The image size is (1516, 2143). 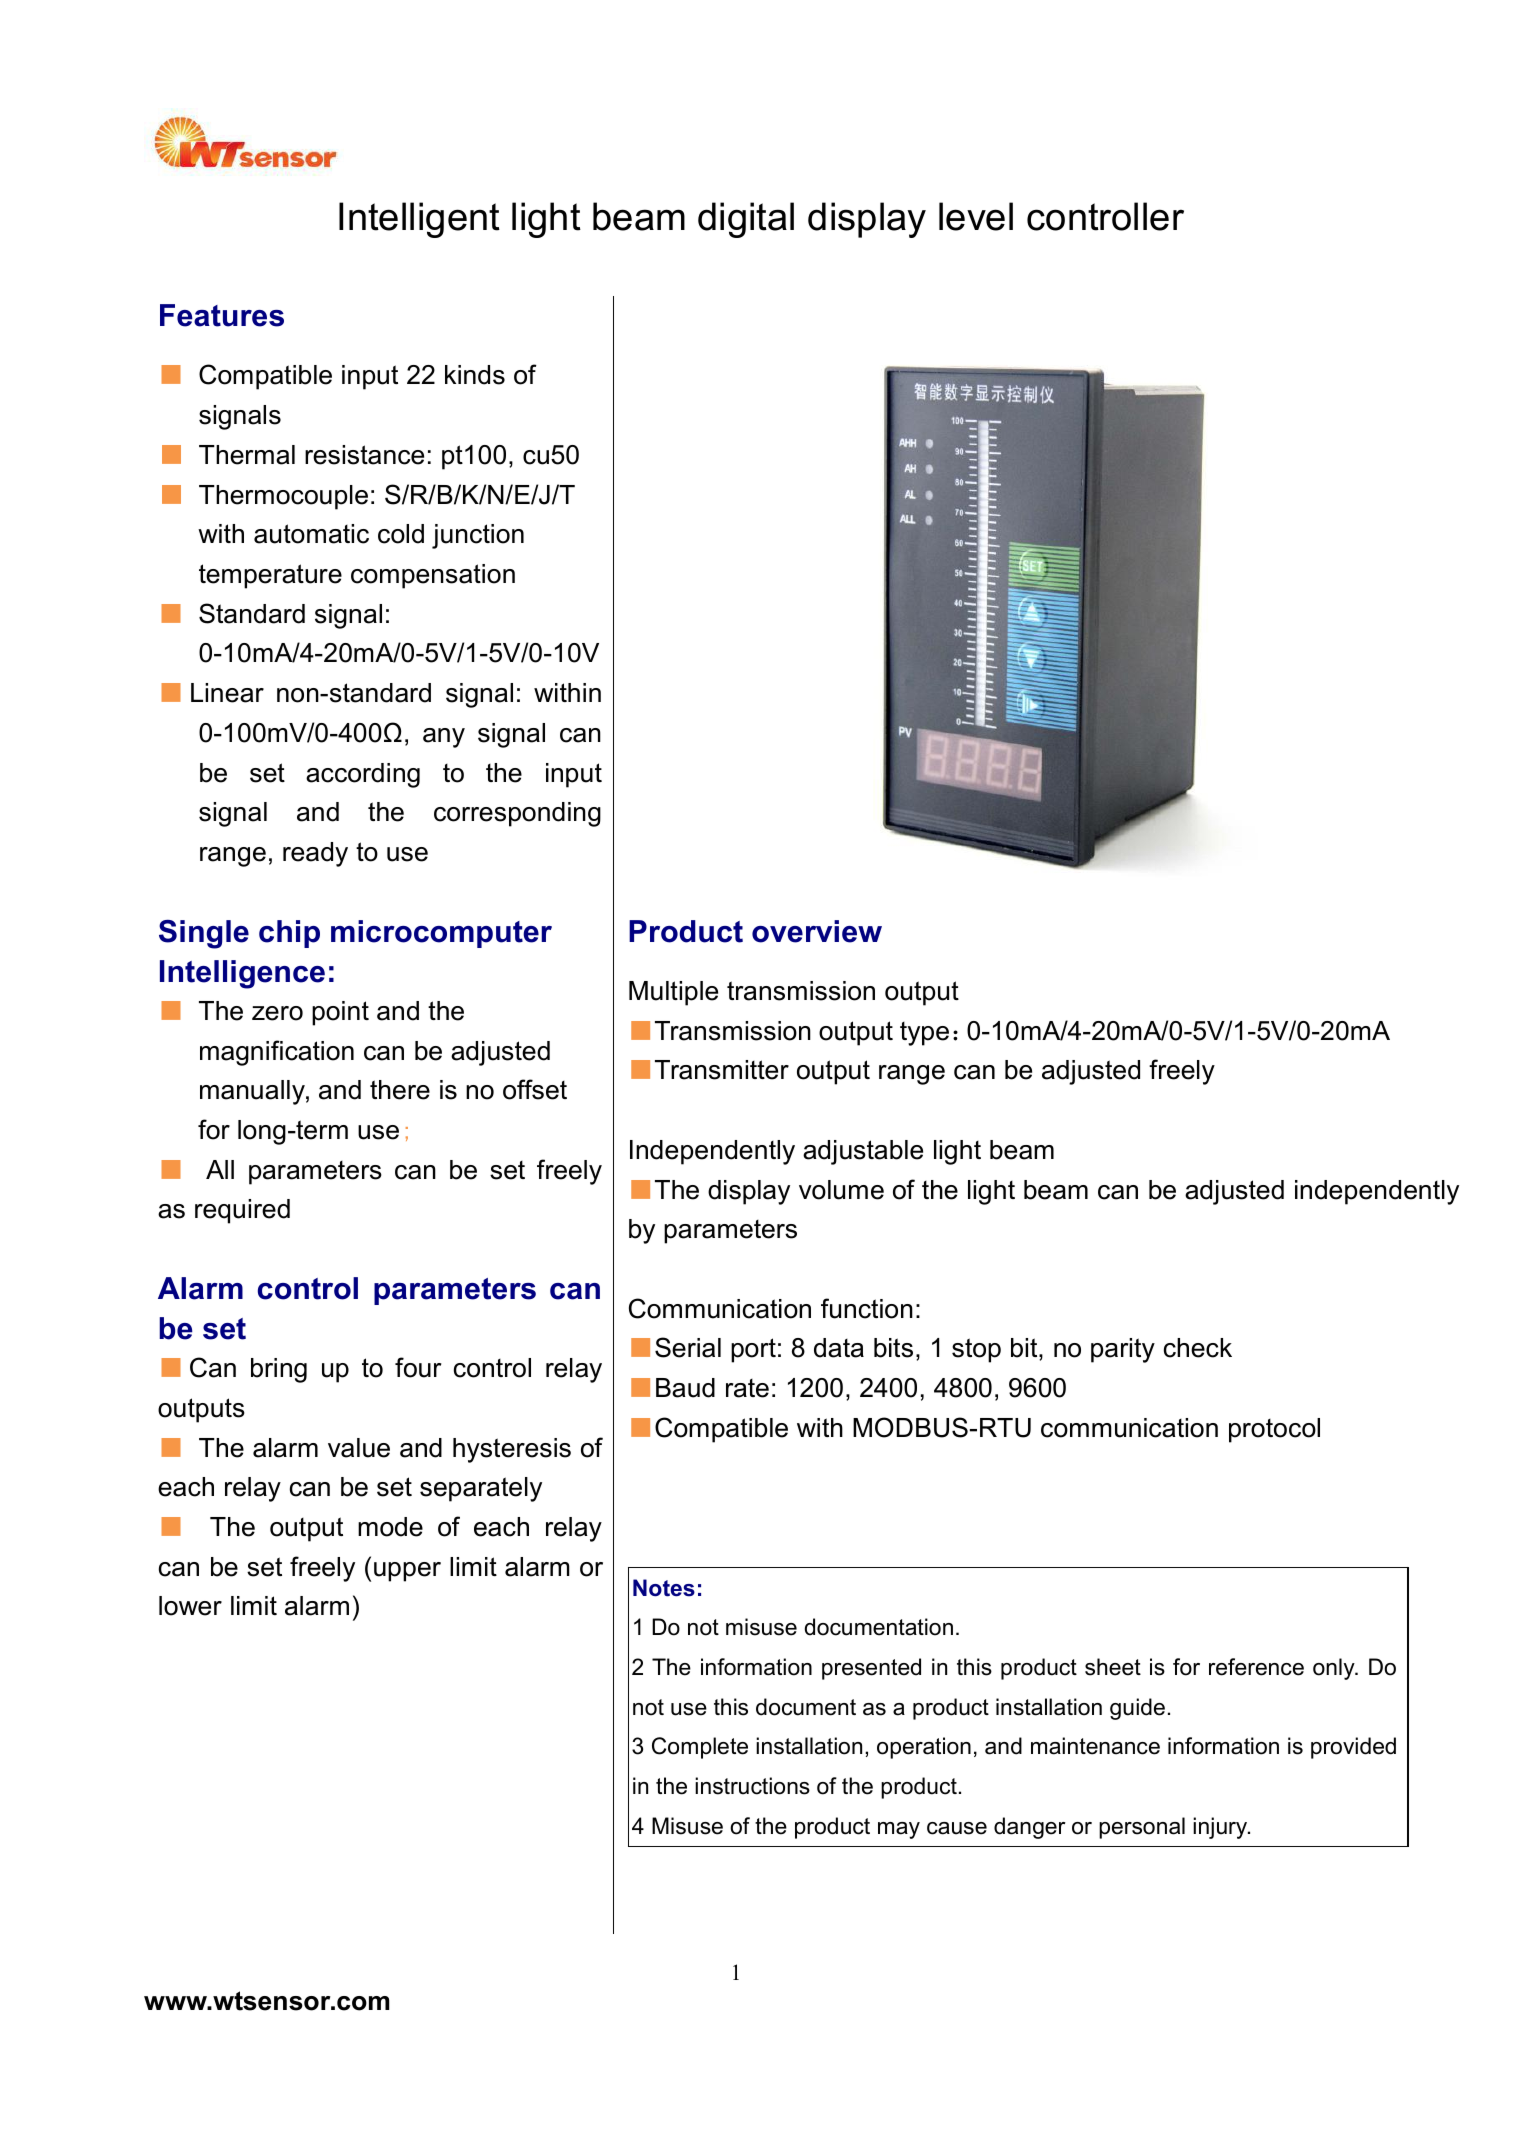 What do you see at coordinates (722, 1070) in the image?
I see `Transmitter` at bounding box center [722, 1070].
